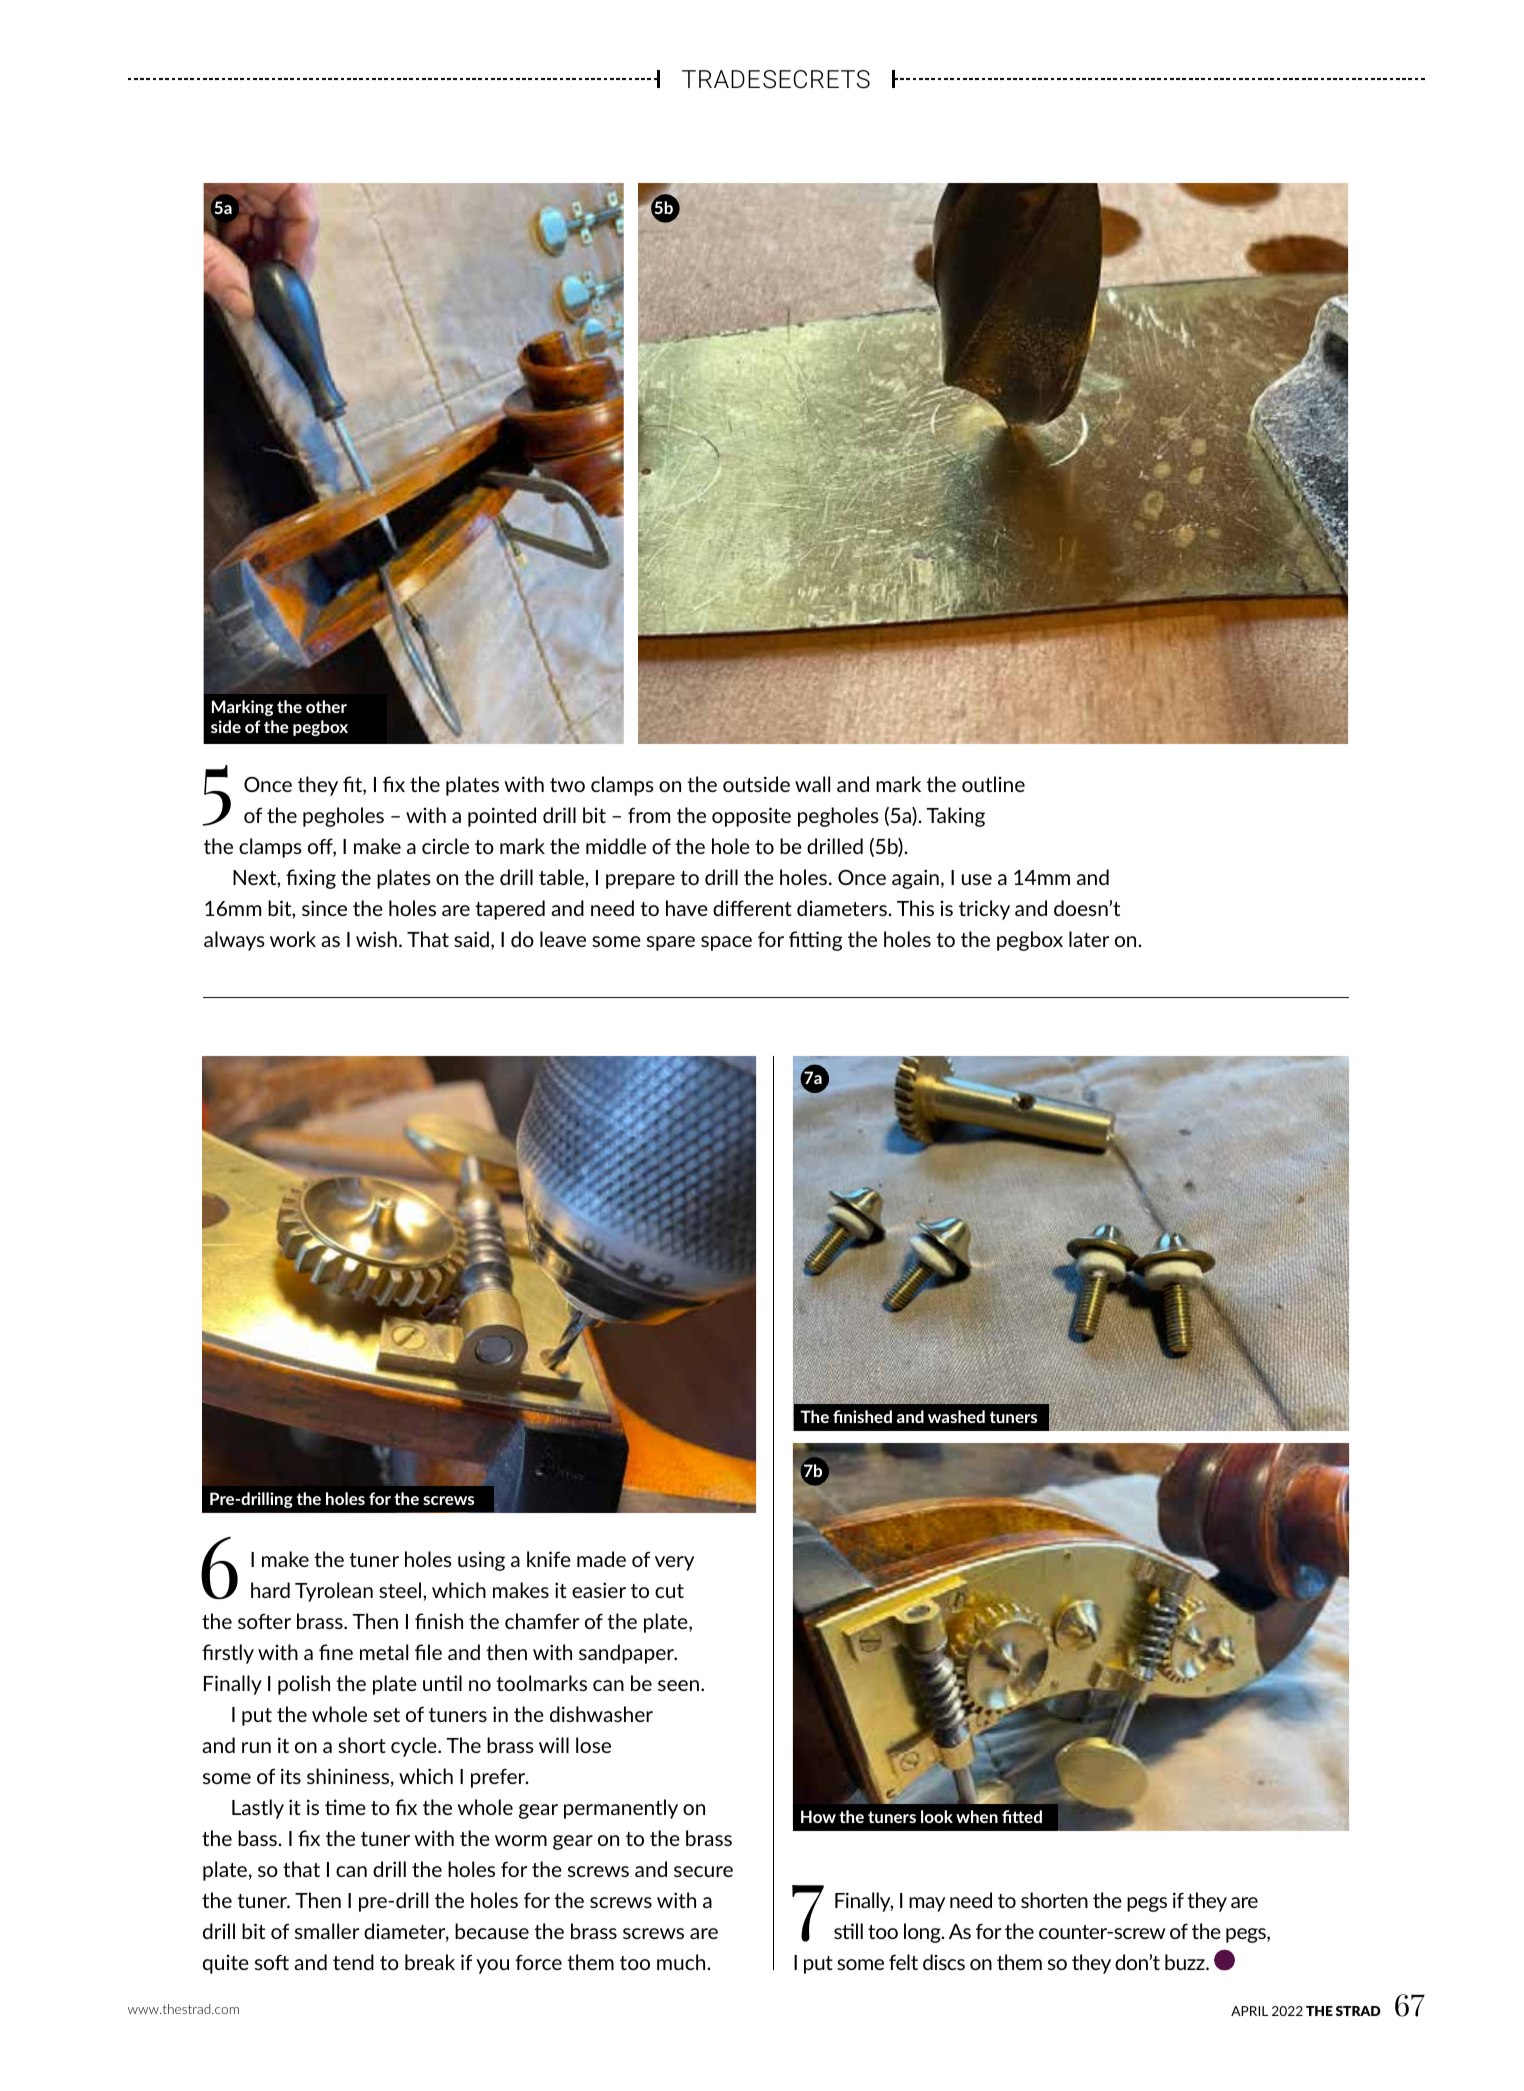  Describe the element at coordinates (682, 1962) in the image. I see `much` at that location.
